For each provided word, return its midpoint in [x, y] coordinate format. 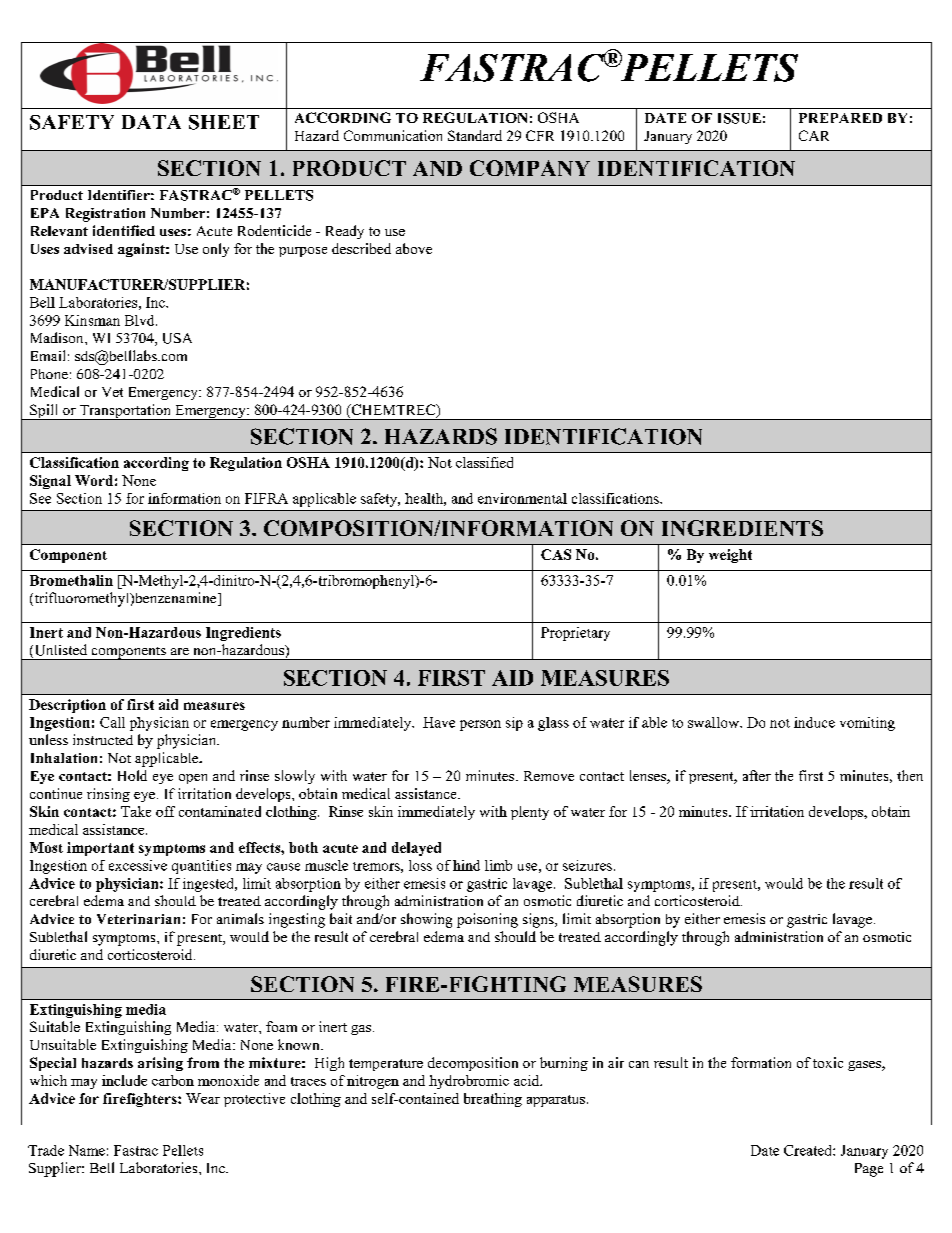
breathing [493, 1100]
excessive [138, 865]
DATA [151, 122]
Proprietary [575, 634]
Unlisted [59, 651]
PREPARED [840, 118]
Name [87, 1150]
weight [730, 556]
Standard [475, 135]
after [757, 775]
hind [466, 865]
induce [814, 722]
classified [484, 462]
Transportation [125, 412]
